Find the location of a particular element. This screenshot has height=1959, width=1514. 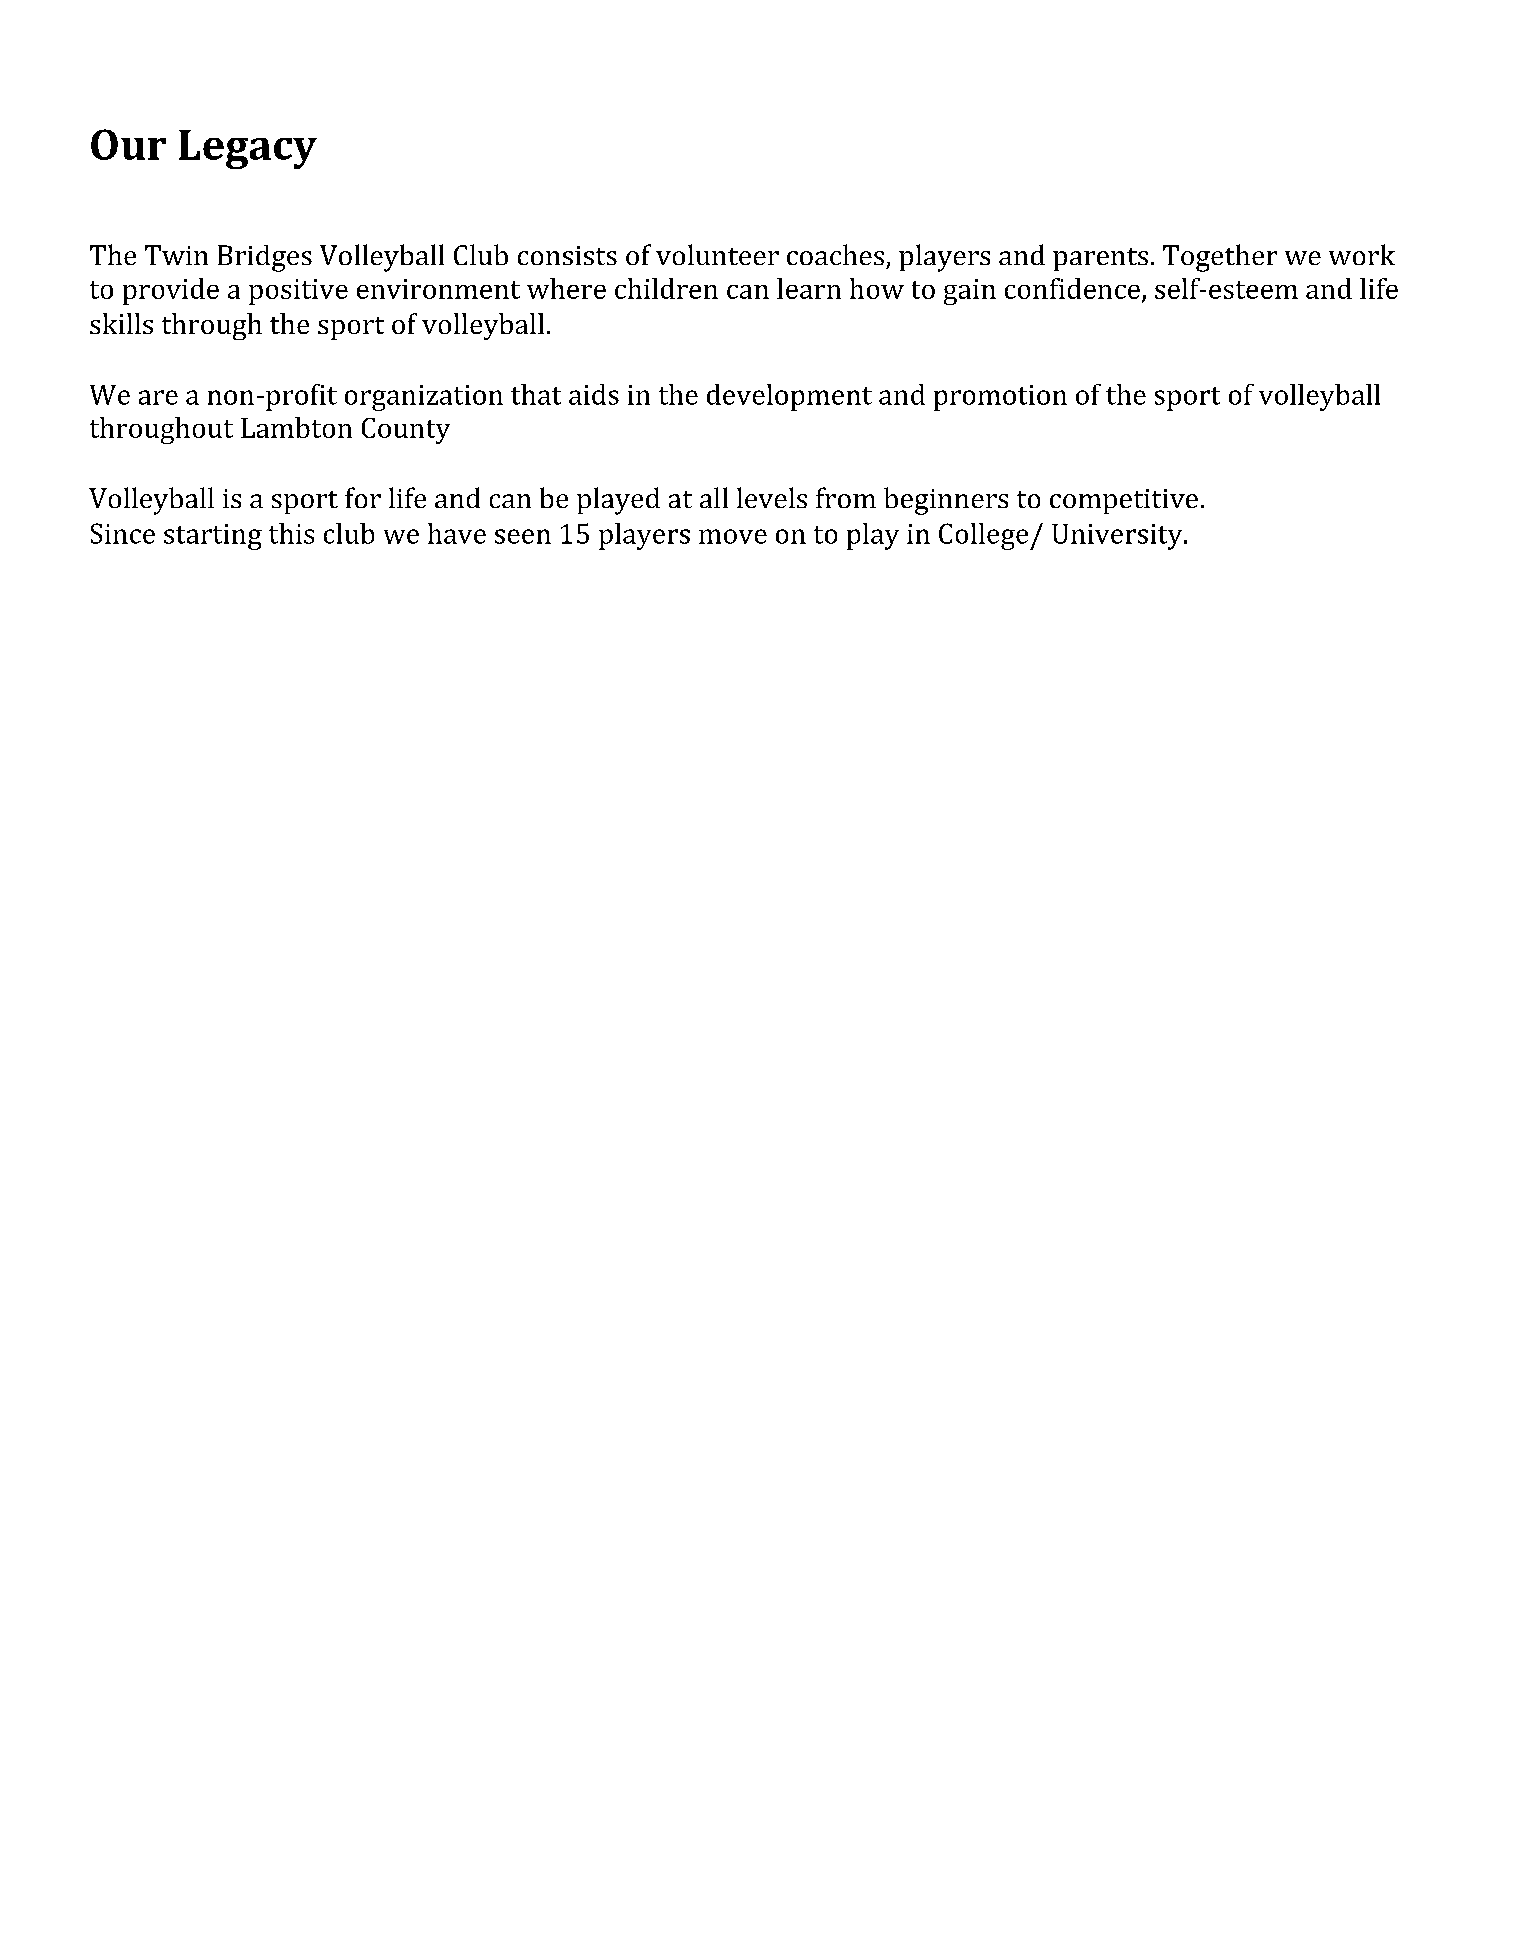

University is located at coordinates (1117, 537).
